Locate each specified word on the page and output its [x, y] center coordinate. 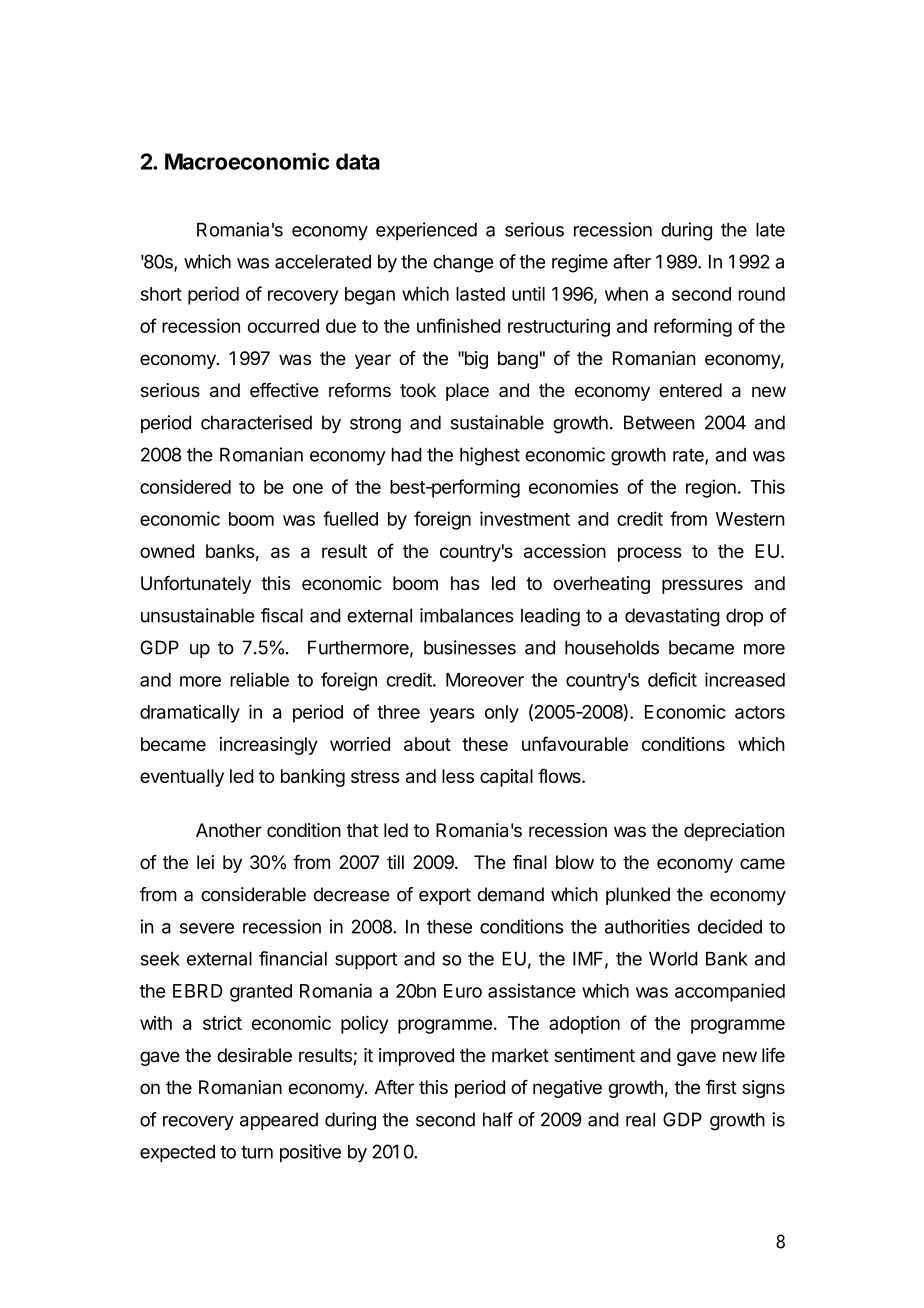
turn [257, 1152]
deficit [672, 679]
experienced [426, 231]
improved [416, 1057]
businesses [470, 647]
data [358, 161]
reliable [260, 679]
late [770, 230]
